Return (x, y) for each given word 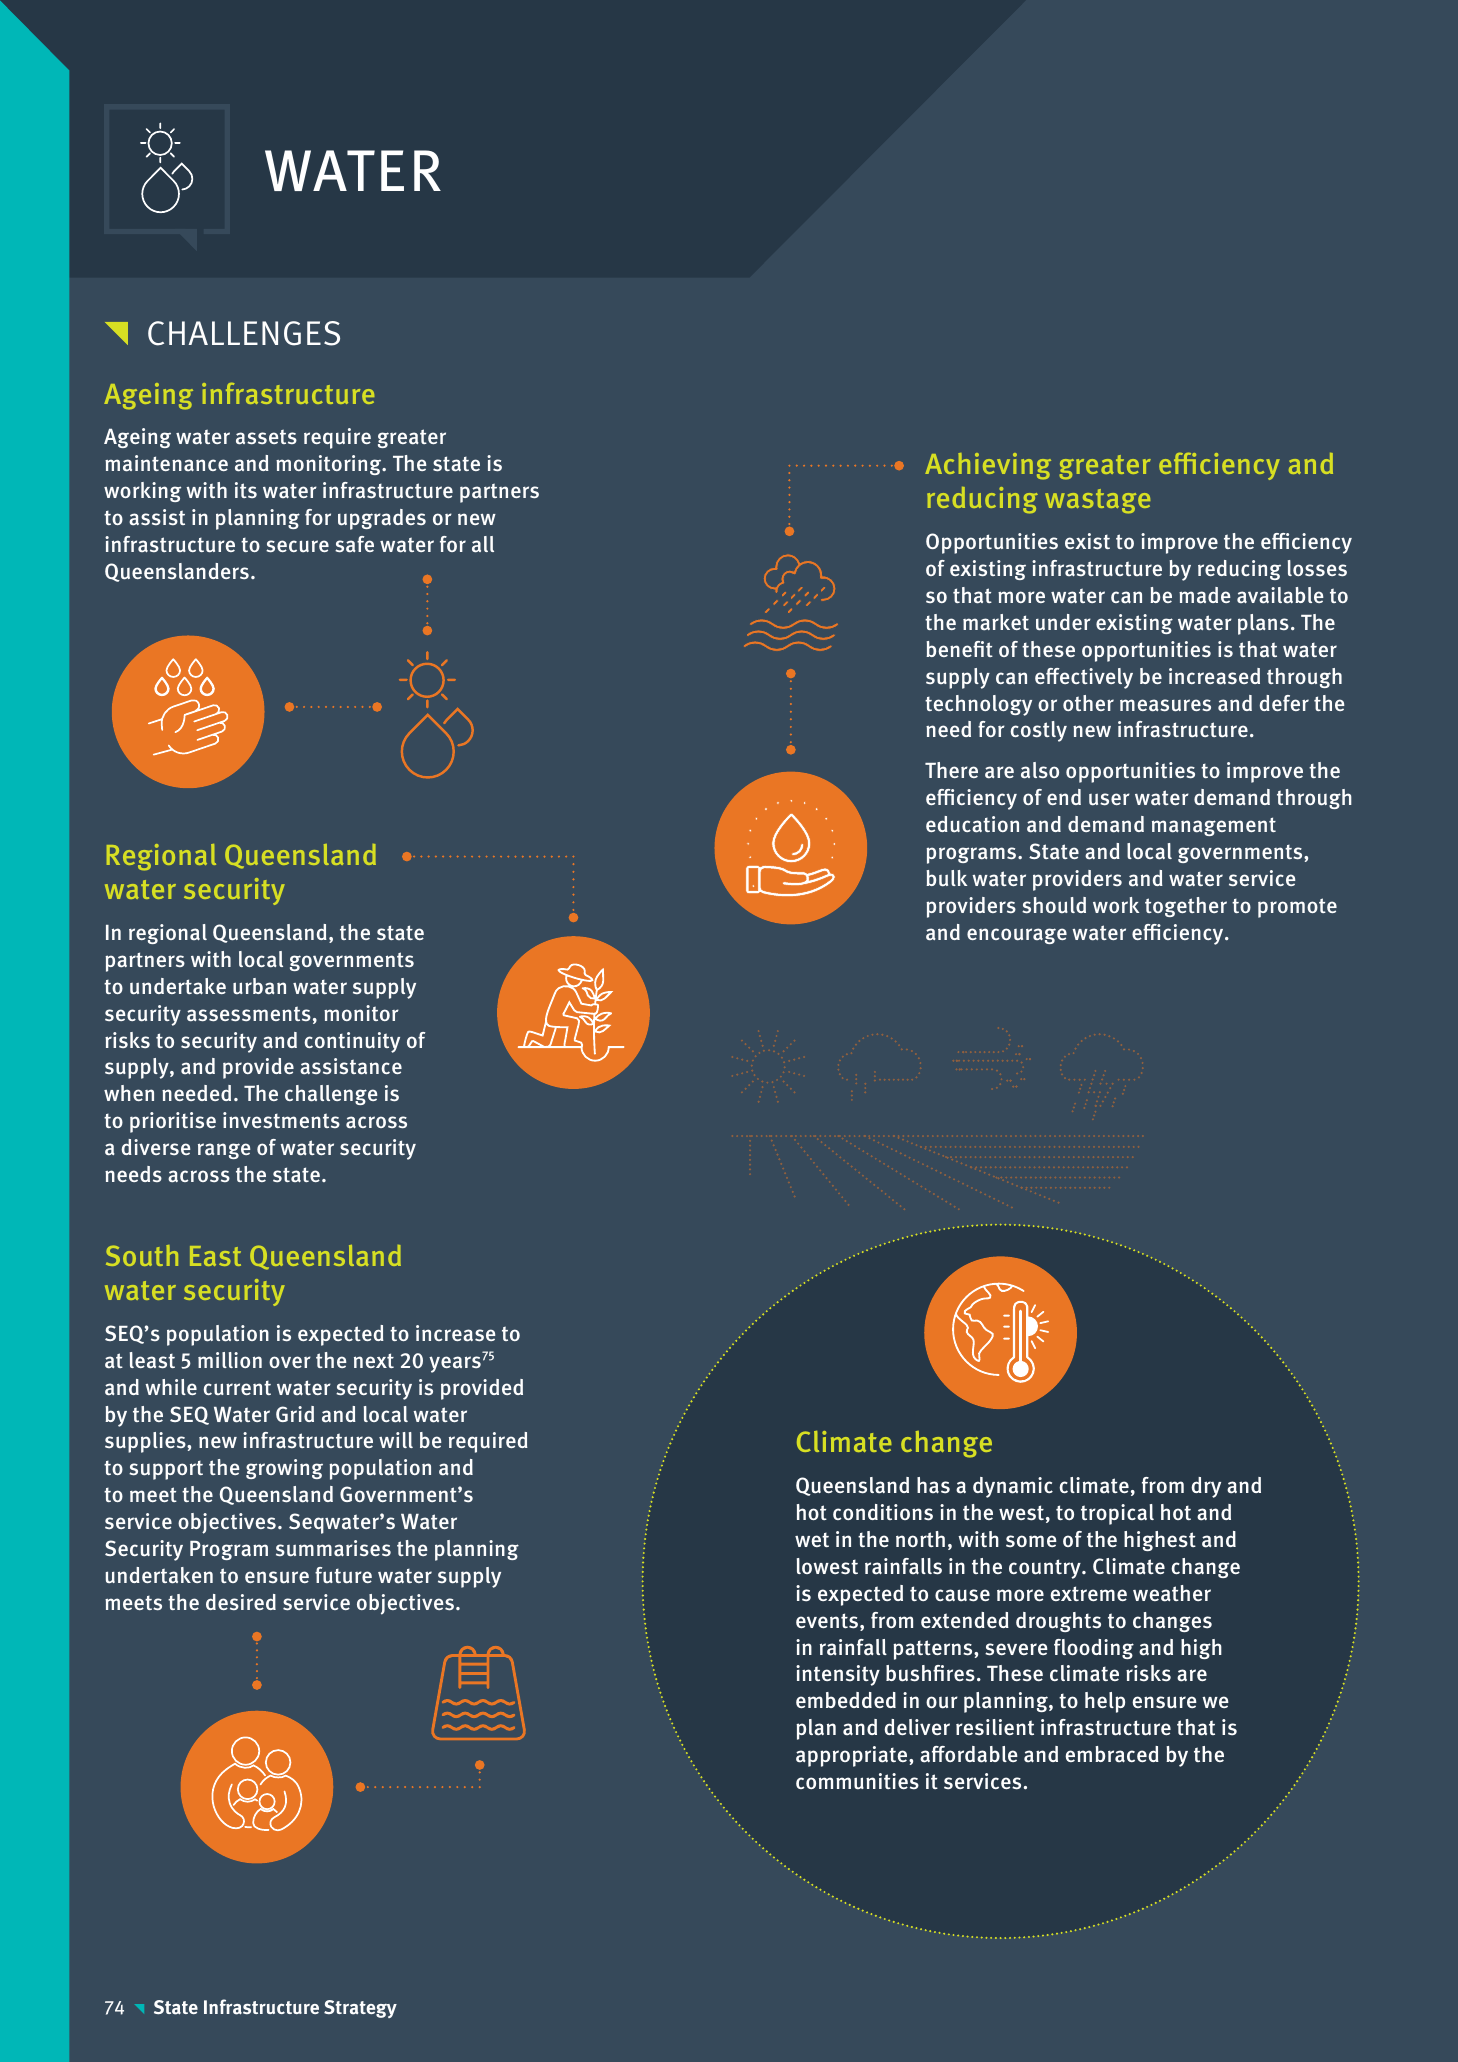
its (246, 490)
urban (259, 986)
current (237, 1388)
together (1186, 907)
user (1109, 799)
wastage (1097, 501)
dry (1206, 1487)
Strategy (360, 2009)
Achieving (988, 466)
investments (281, 1120)
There (951, 770)
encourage (1017, 936)
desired (241, 1602)
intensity (838, 1675)
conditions (883, 1512)
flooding (1094, 1649)
